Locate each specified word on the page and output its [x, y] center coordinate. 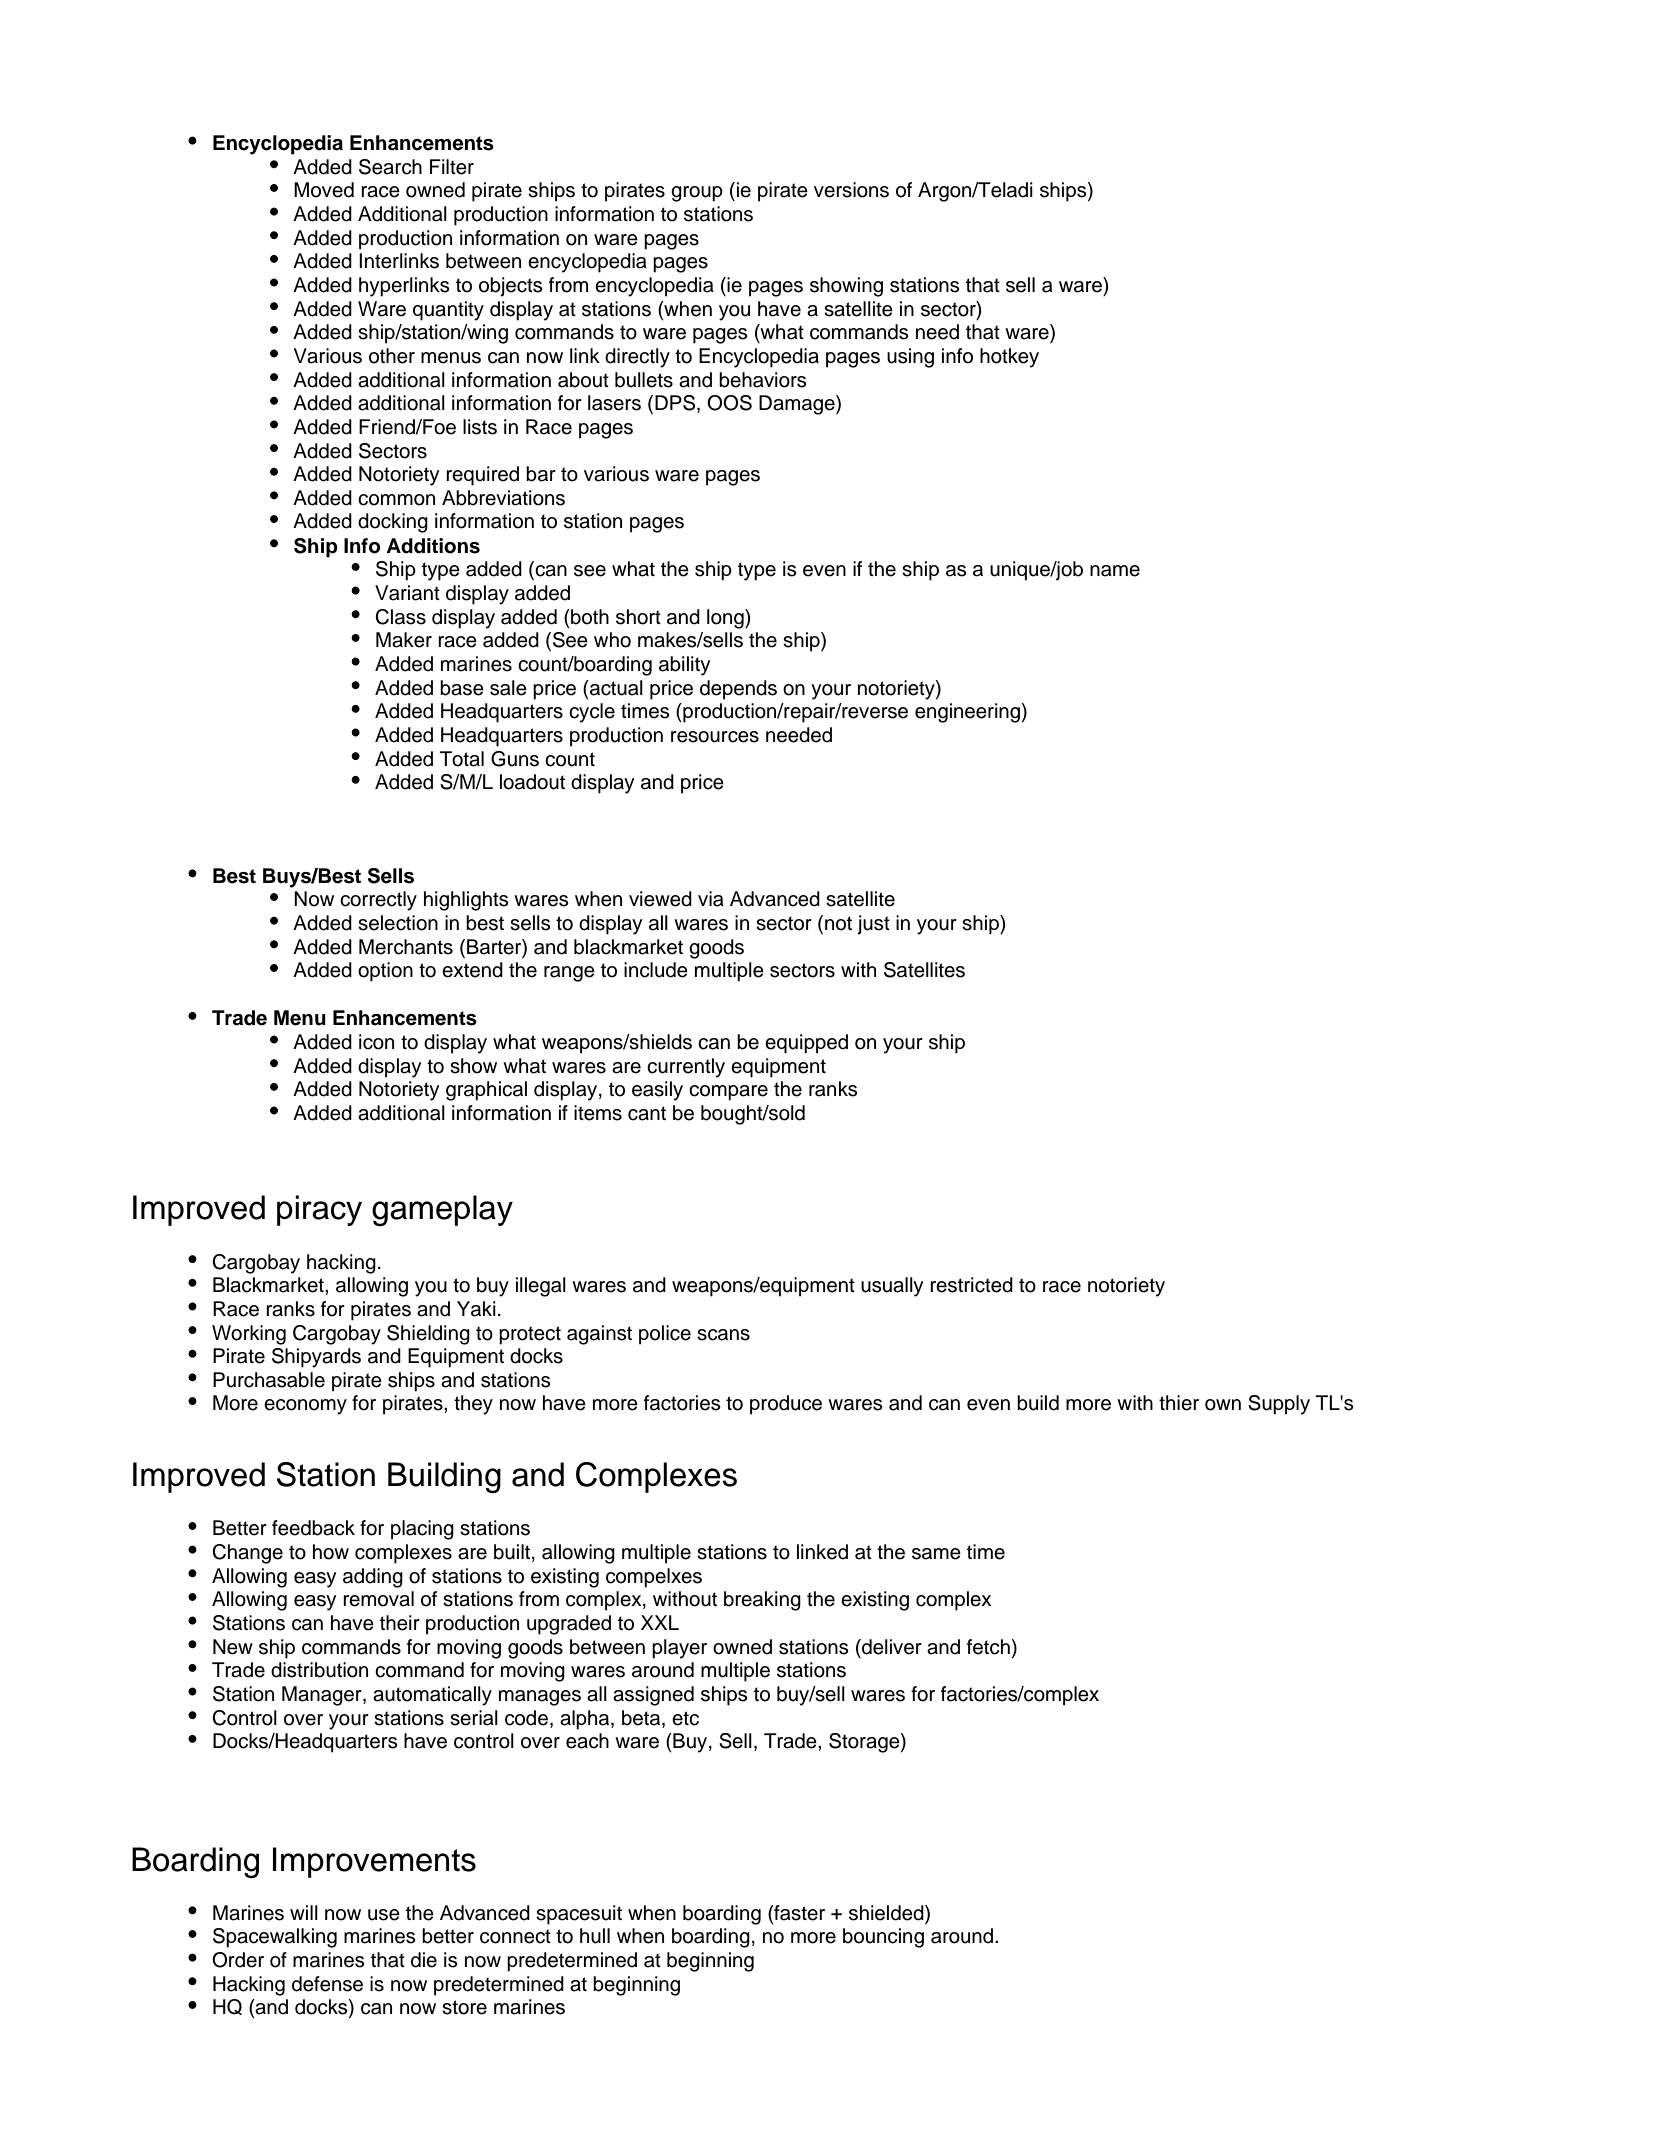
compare [728, 1093]
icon [376, 1042]
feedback [313, 1528]
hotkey [1009, 358]
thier [1179, 1403]
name [1115, 571]
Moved [324, 190]
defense [327, 1984]
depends [738, 690]
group [697, 194]
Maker [404, 640]
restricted [971, 1285]
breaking [762, 1601]
